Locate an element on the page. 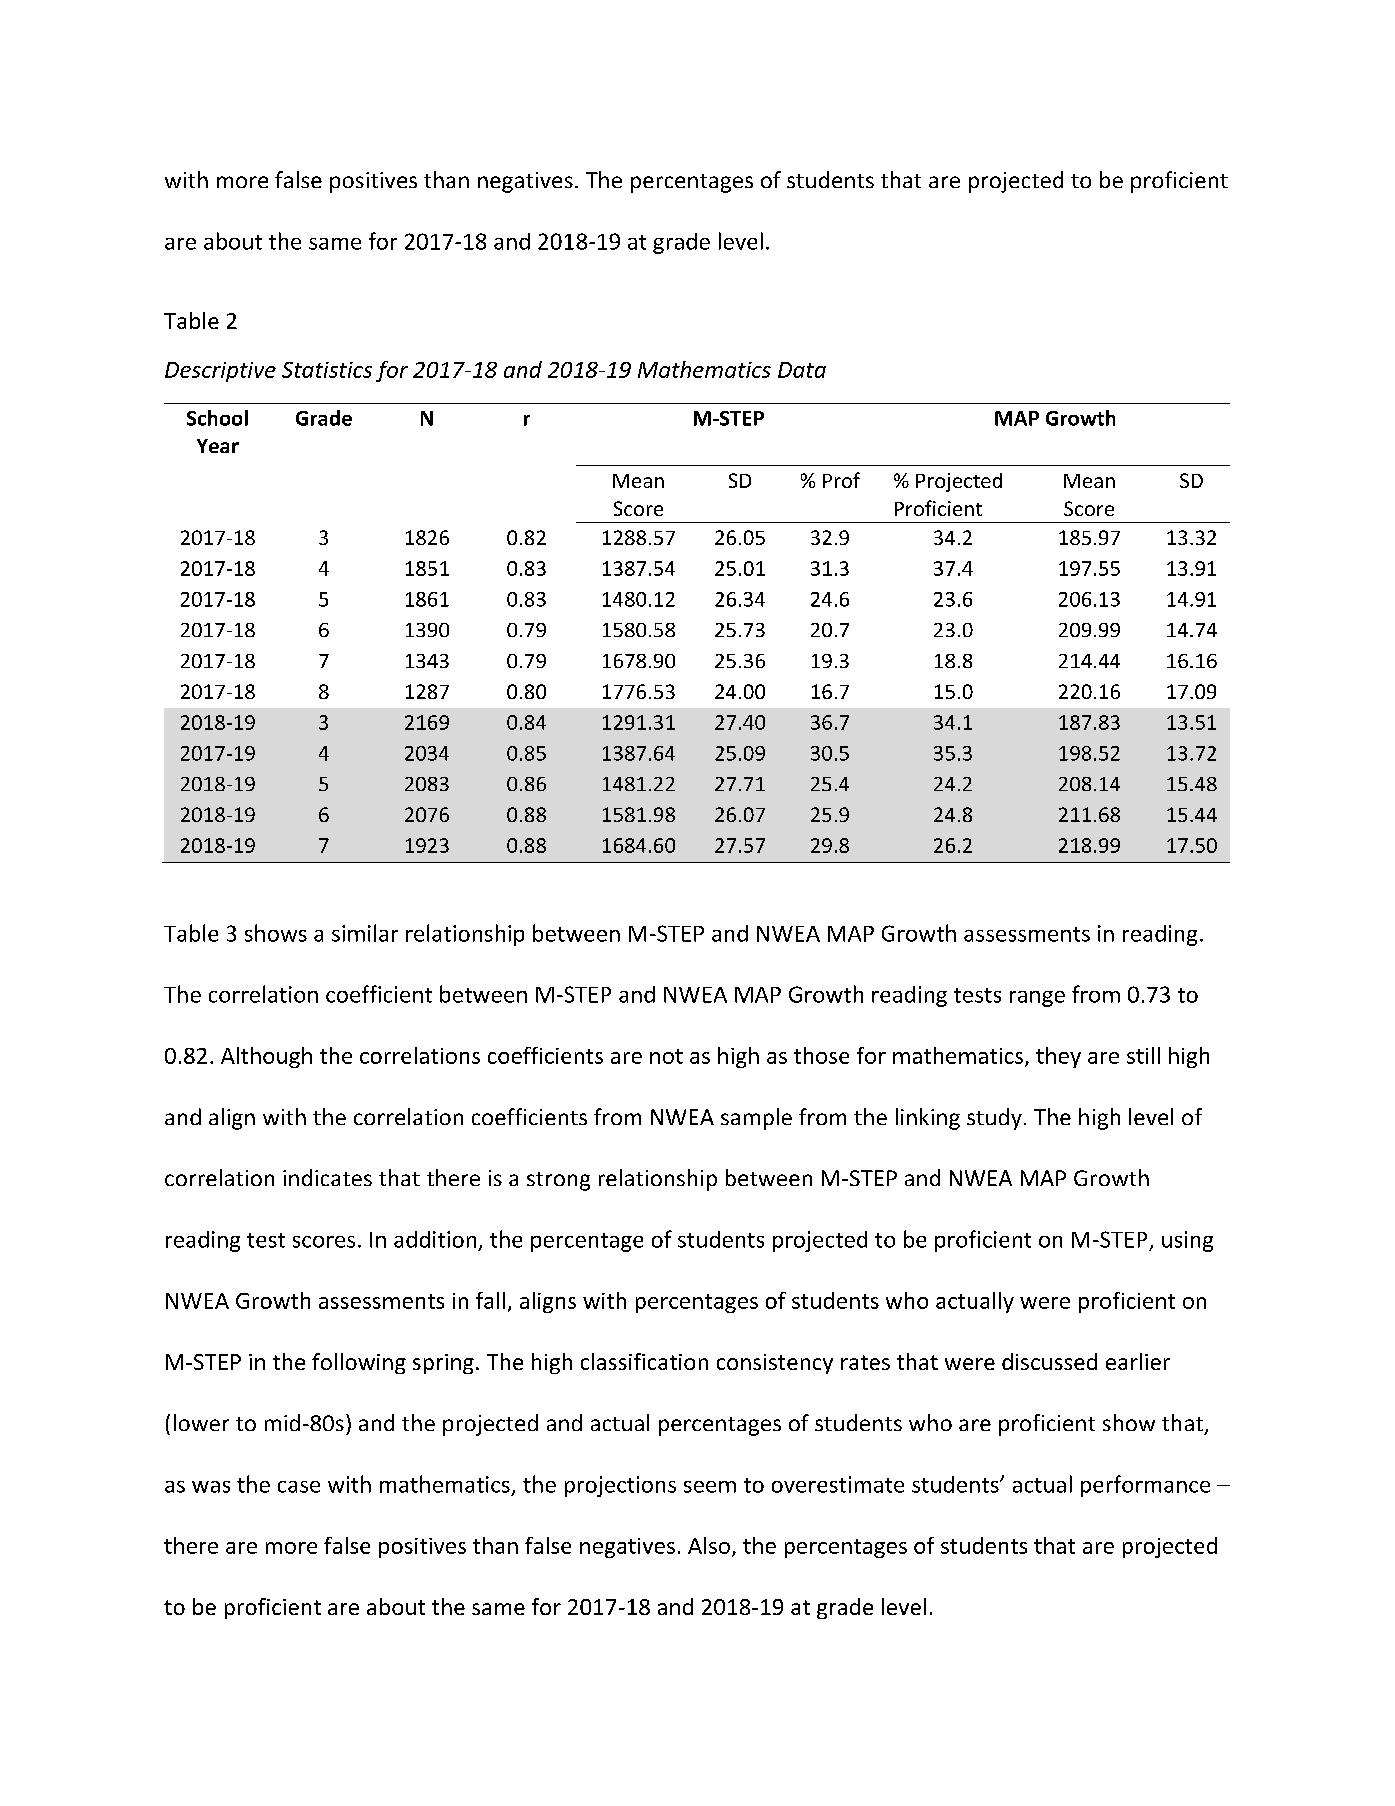 Image resolution: width=1395 pixels, height=1806 pixels. Descriptive is located at coordinates (220, 372).
